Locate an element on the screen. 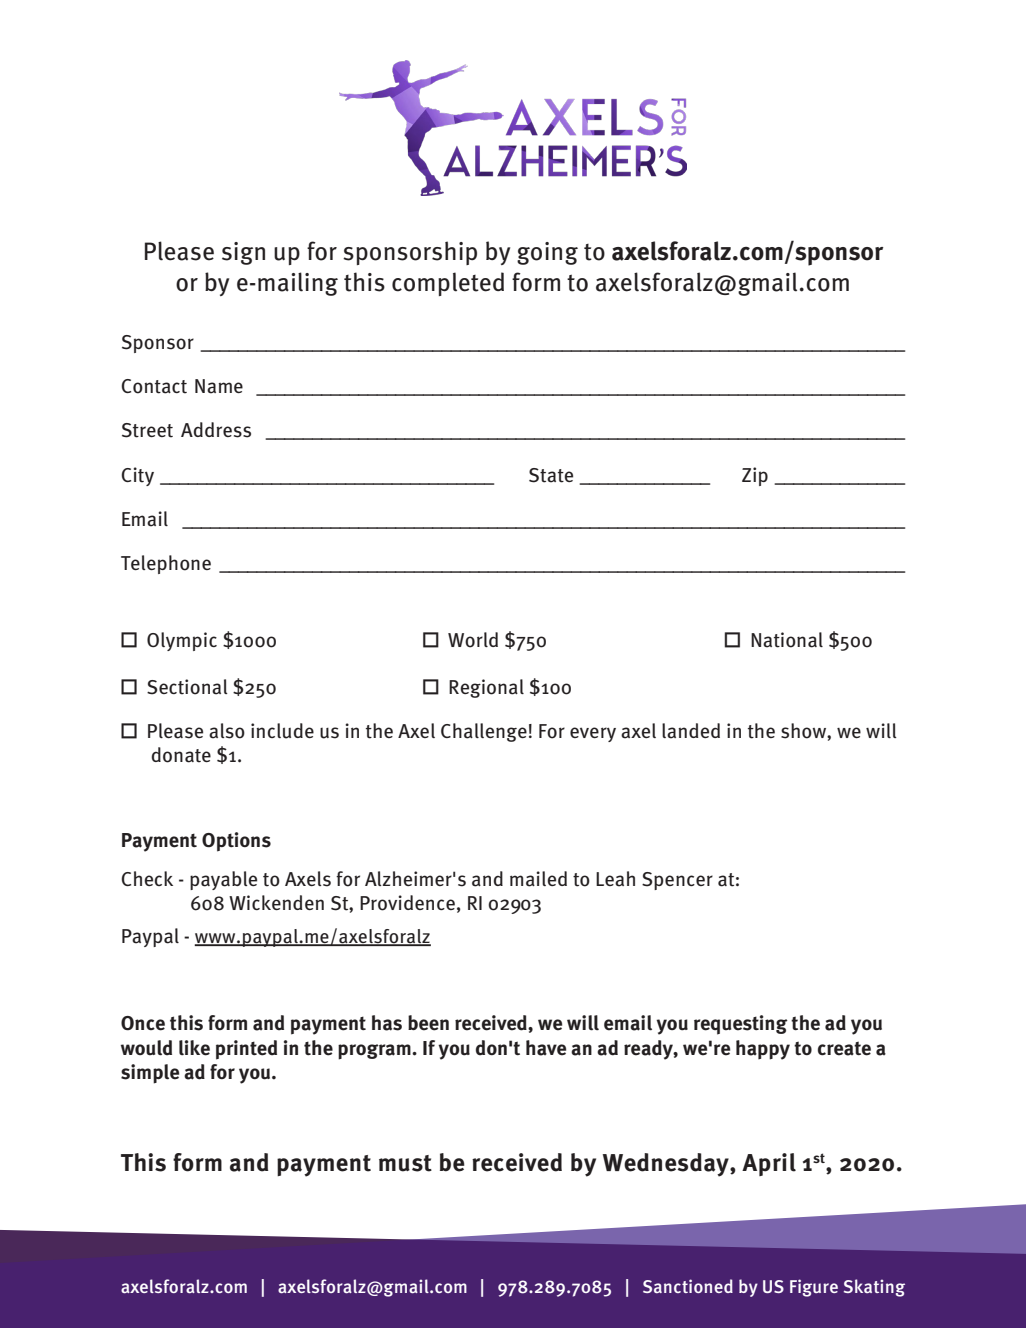  must is located at coordinates (405, 1163).
